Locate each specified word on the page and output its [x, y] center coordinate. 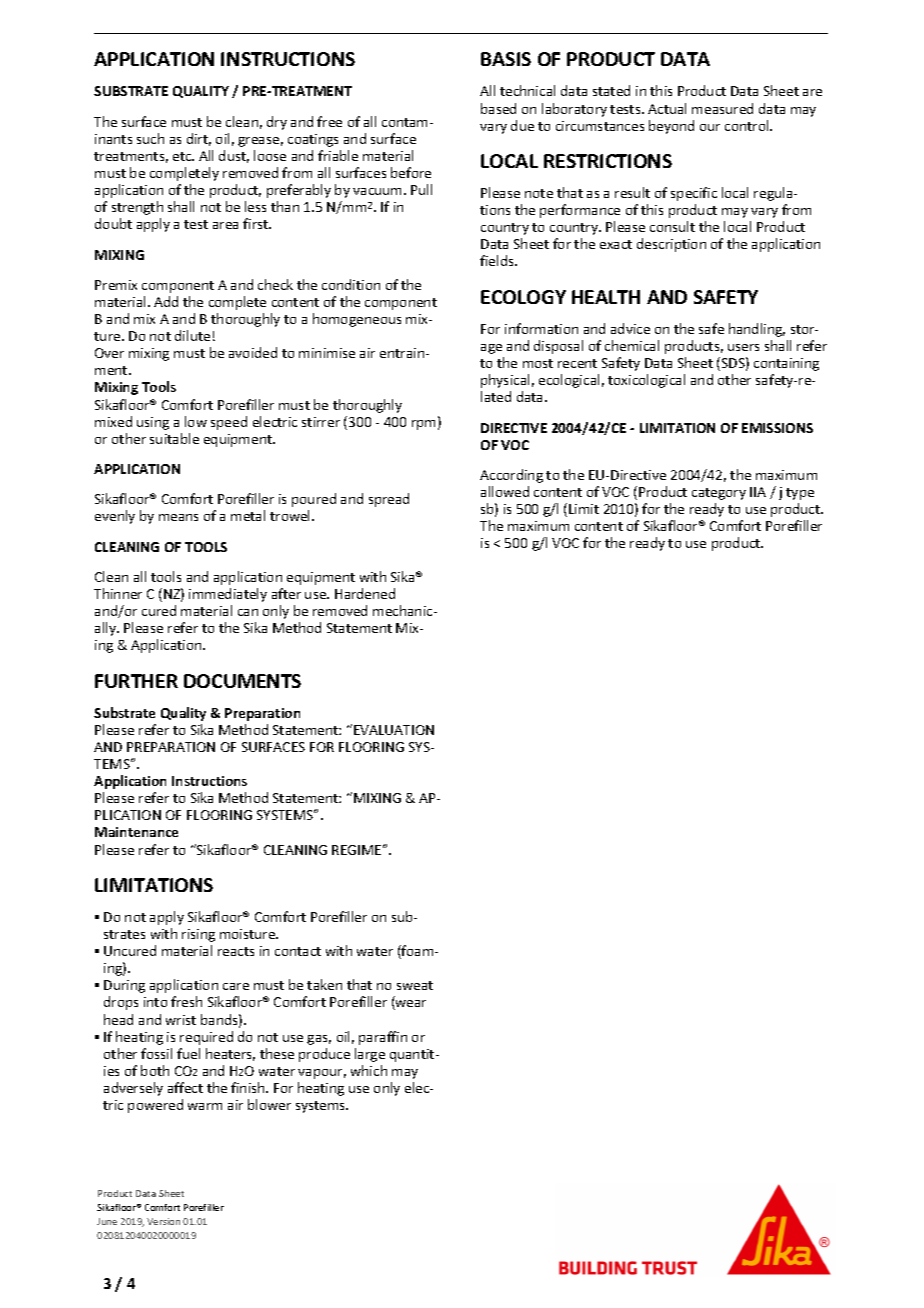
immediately [228, 595]
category [719, 494]
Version [163, 1221]
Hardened [365, 593]
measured [722, 108]
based [498, 108]
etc [183, 156]
